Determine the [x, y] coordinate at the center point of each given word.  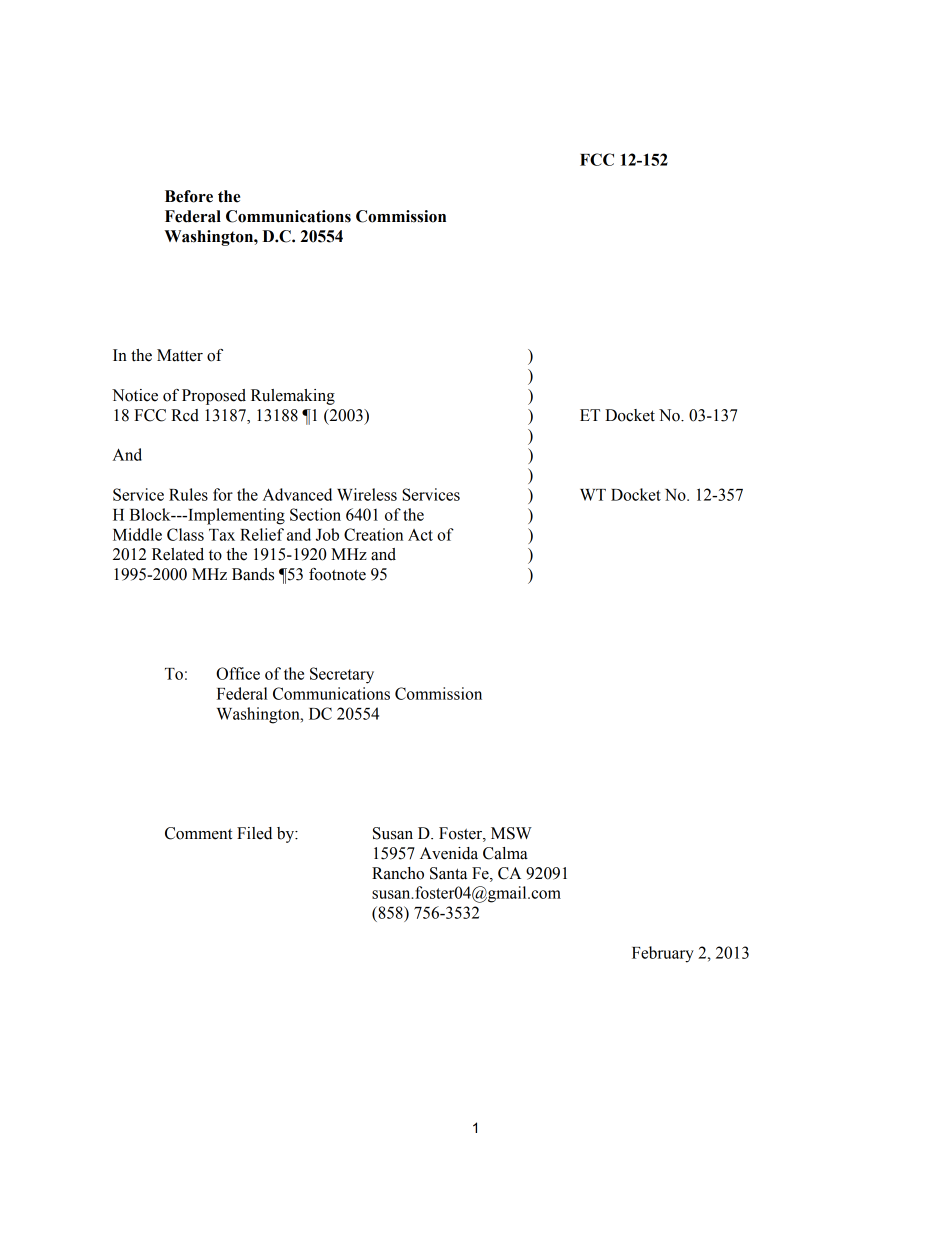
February [663, 954]
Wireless [367, 494]
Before [189, 196]
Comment [198, 833]
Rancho [398, 873]
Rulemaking [293, 397]
